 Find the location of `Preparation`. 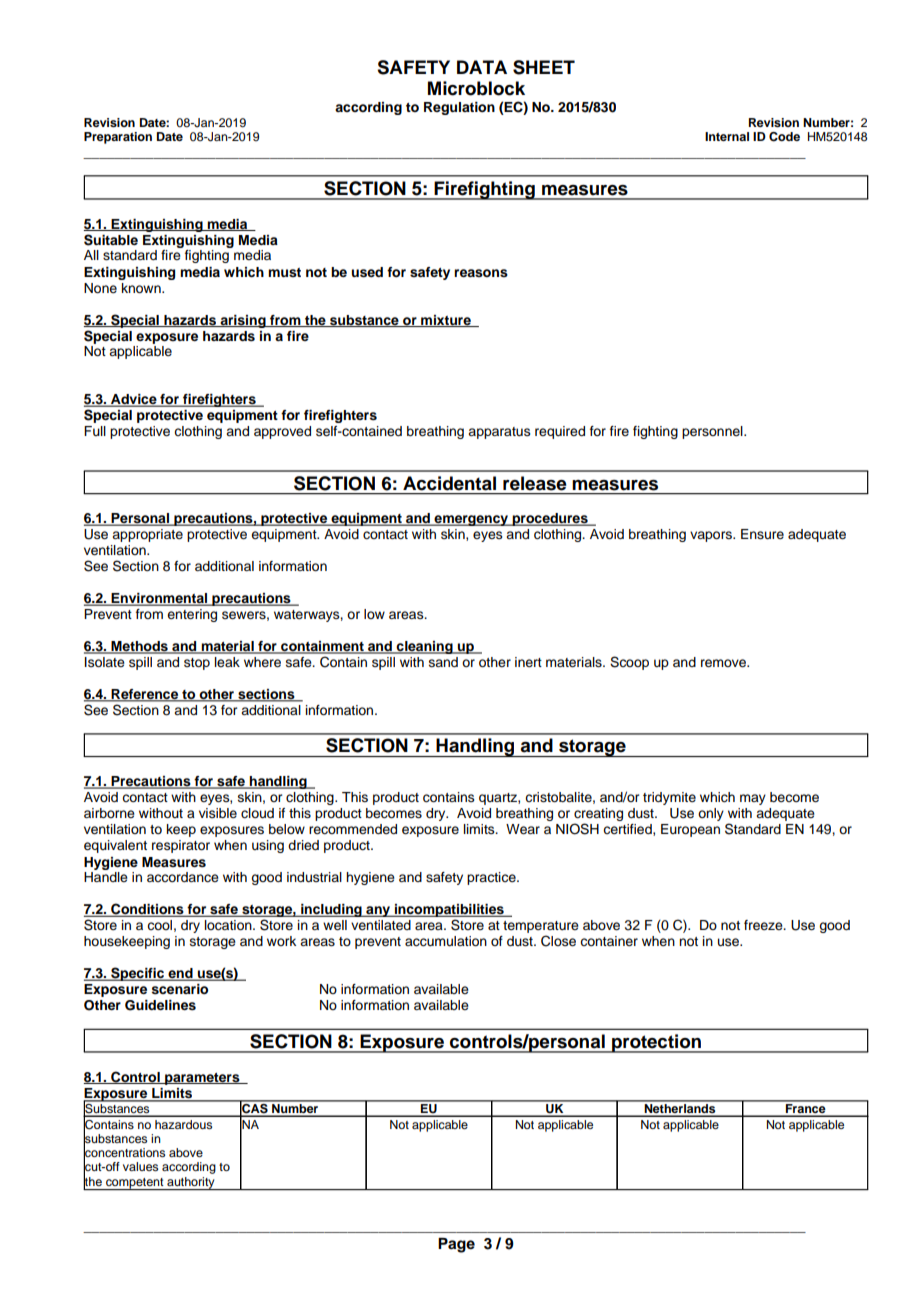

Preparation is located at coordinates (118, 138).
